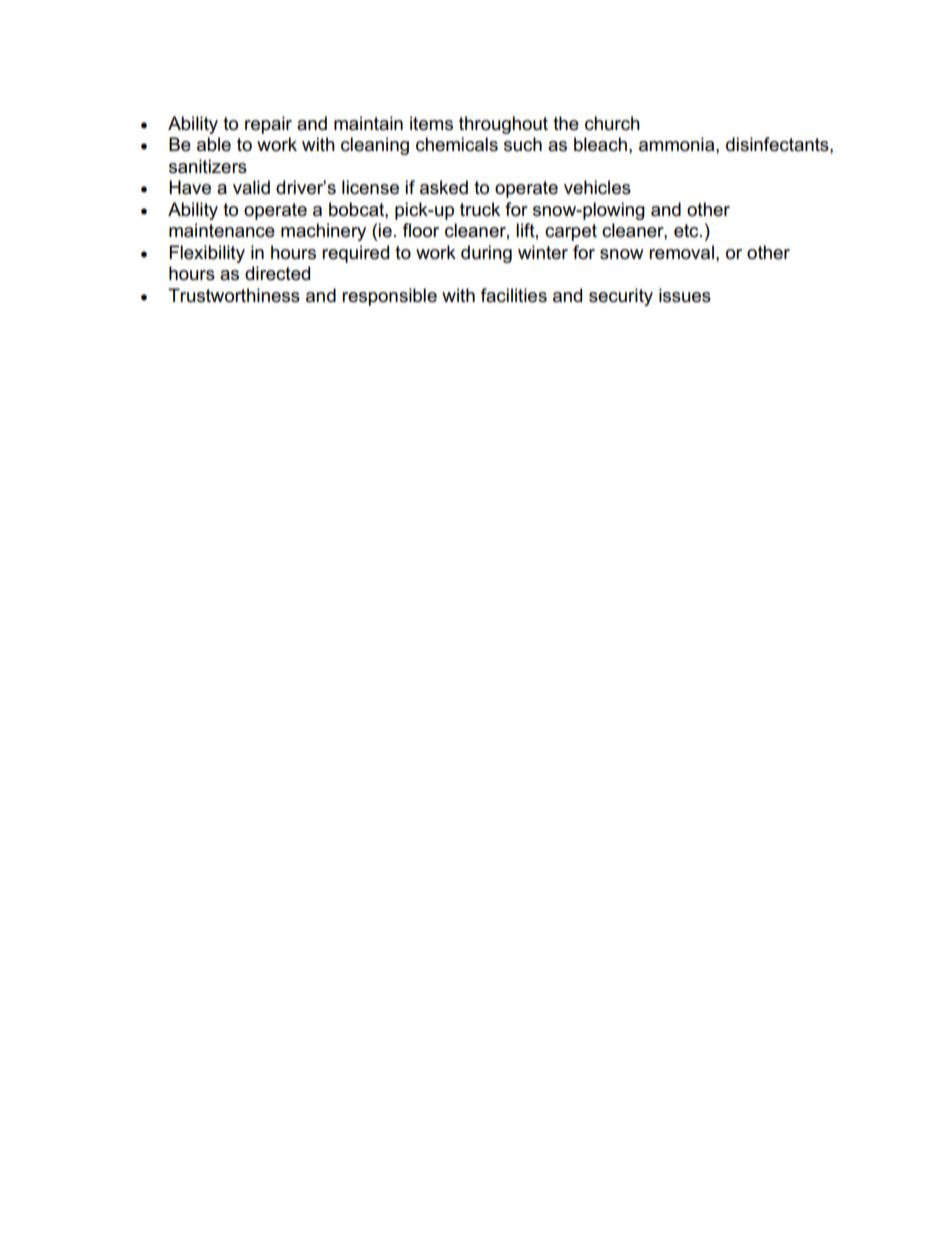 The width and height of the screenshot is (952, 1233). Describe the element at coordinates (681, 252) in the screenshot. I see `removal` at that location.
